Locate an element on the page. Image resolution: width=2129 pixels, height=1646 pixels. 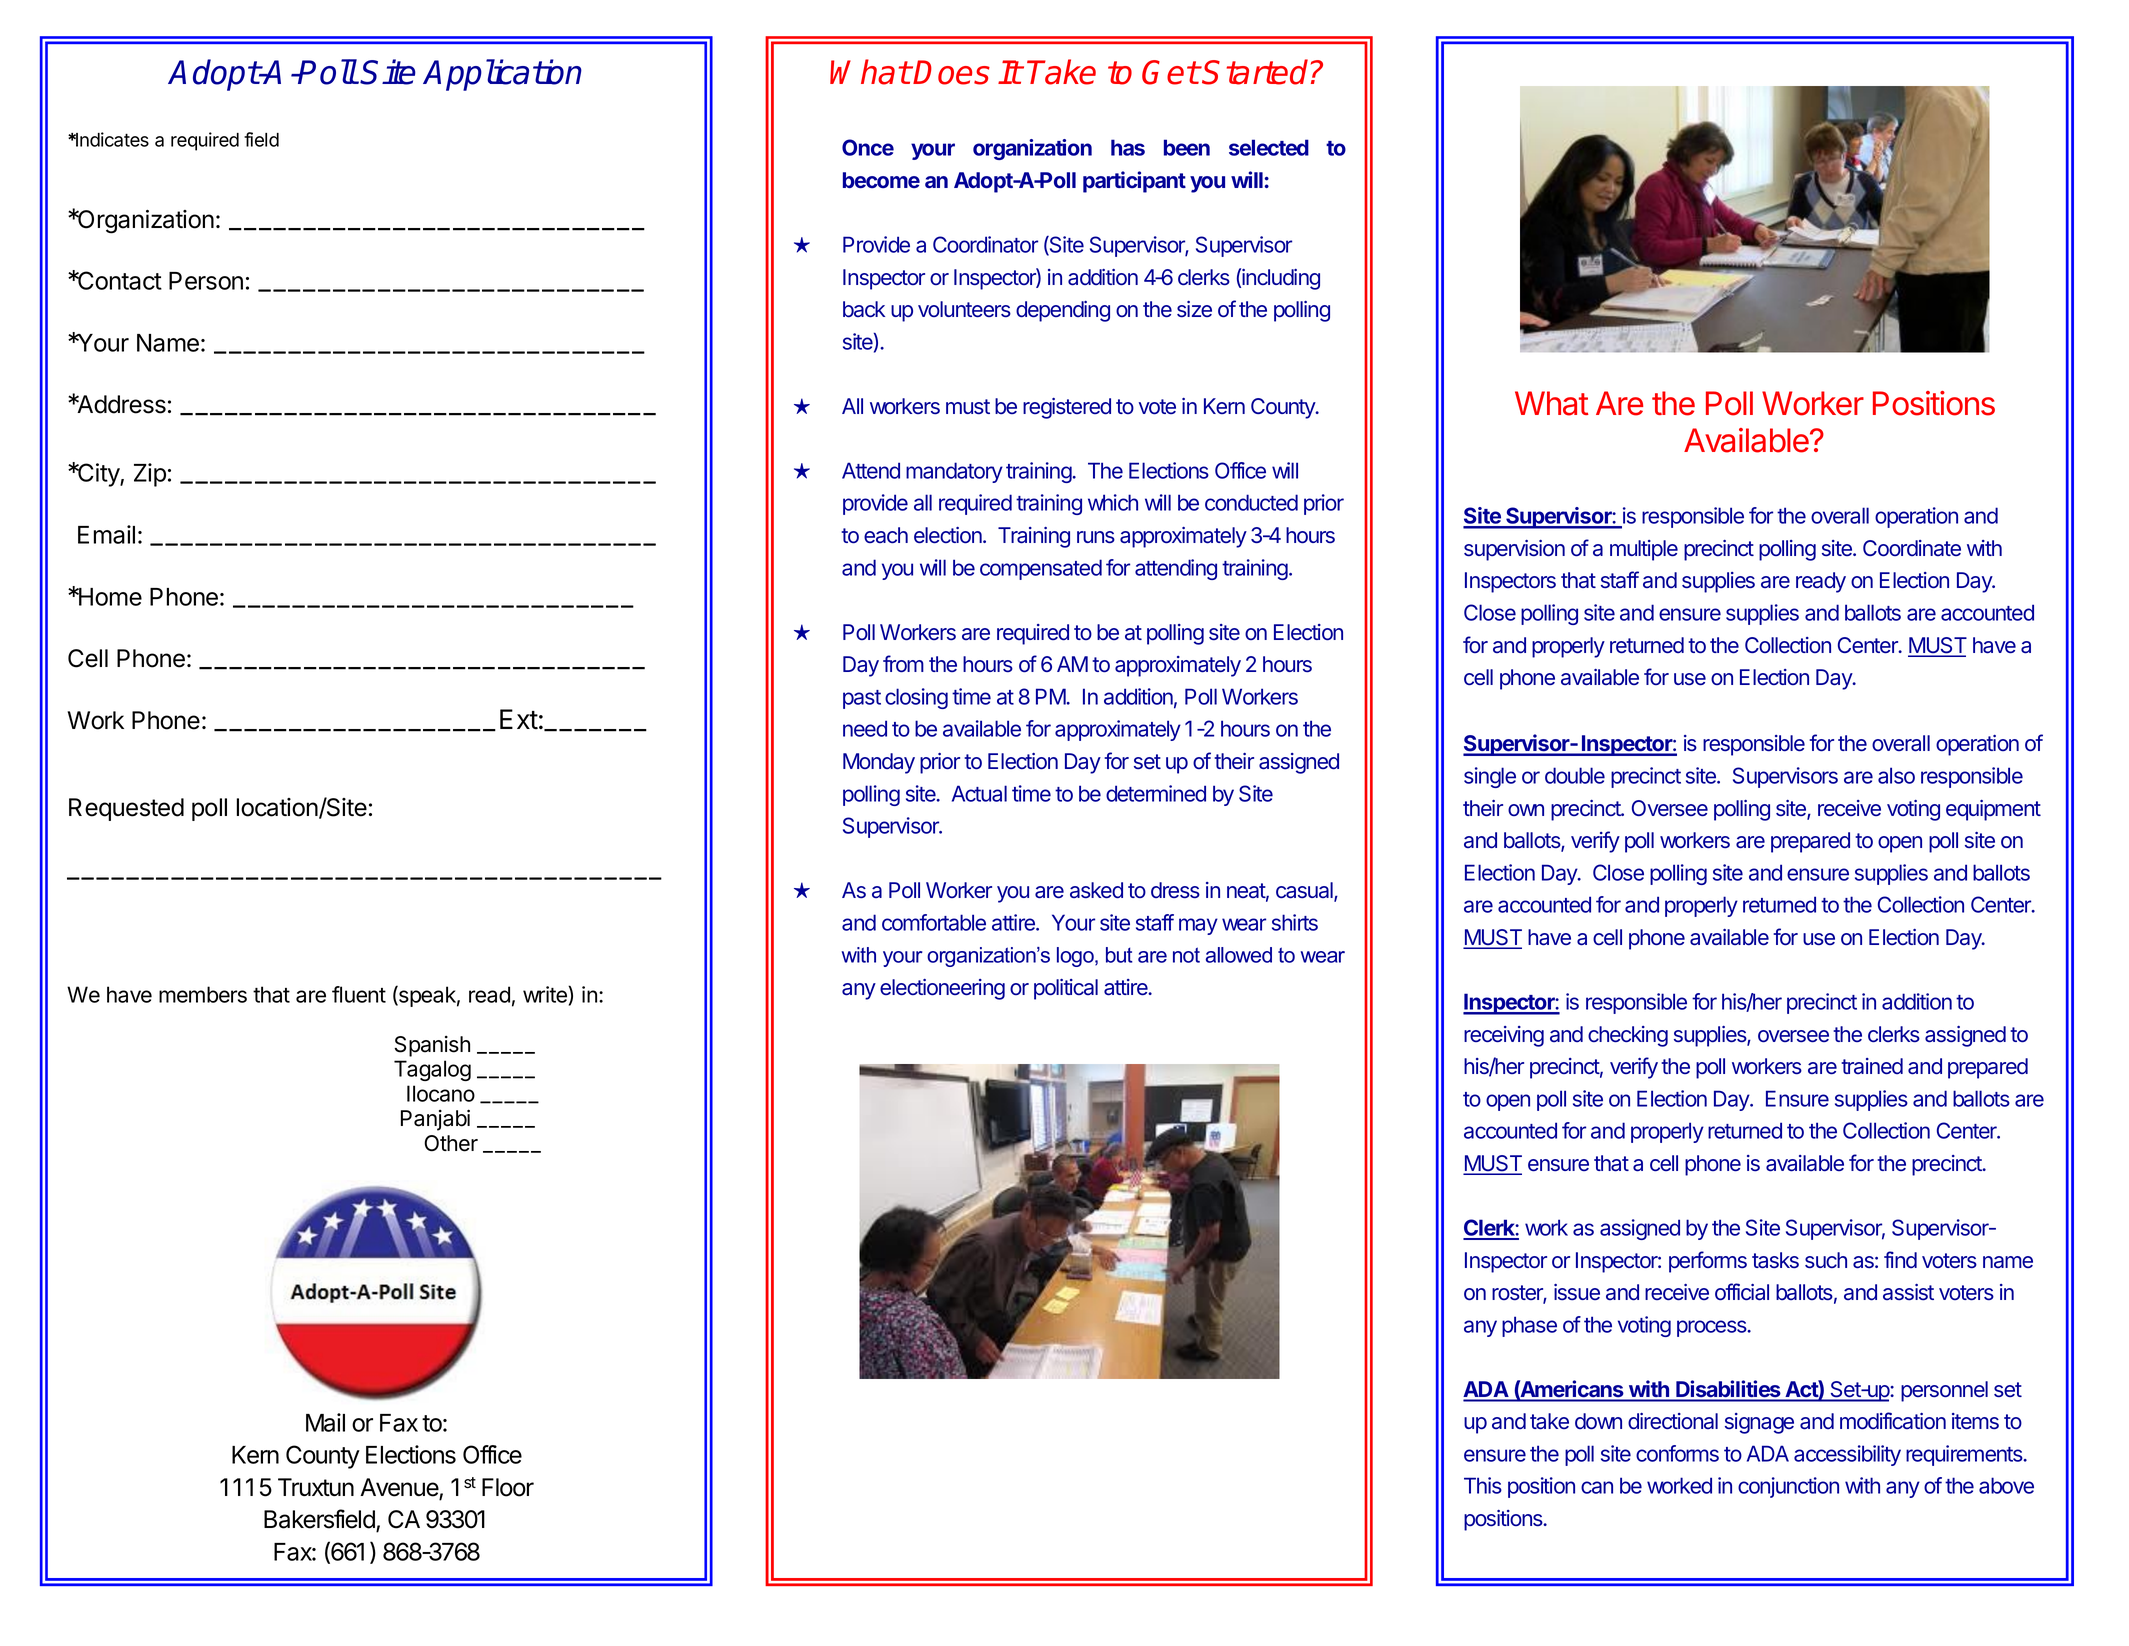
This is located at coordinates (1483, 1485).
